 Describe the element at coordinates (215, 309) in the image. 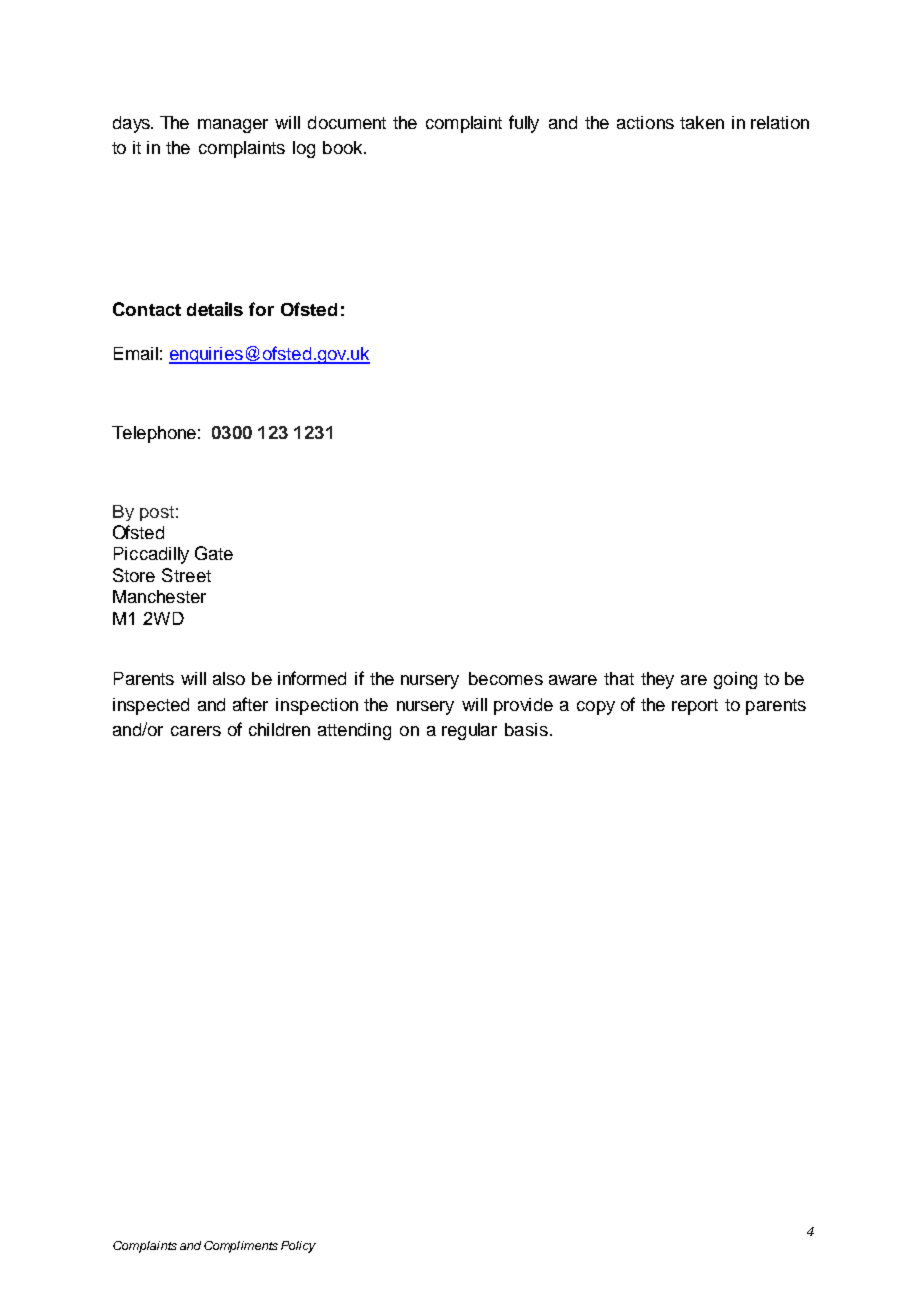

I see `details` at that location.
